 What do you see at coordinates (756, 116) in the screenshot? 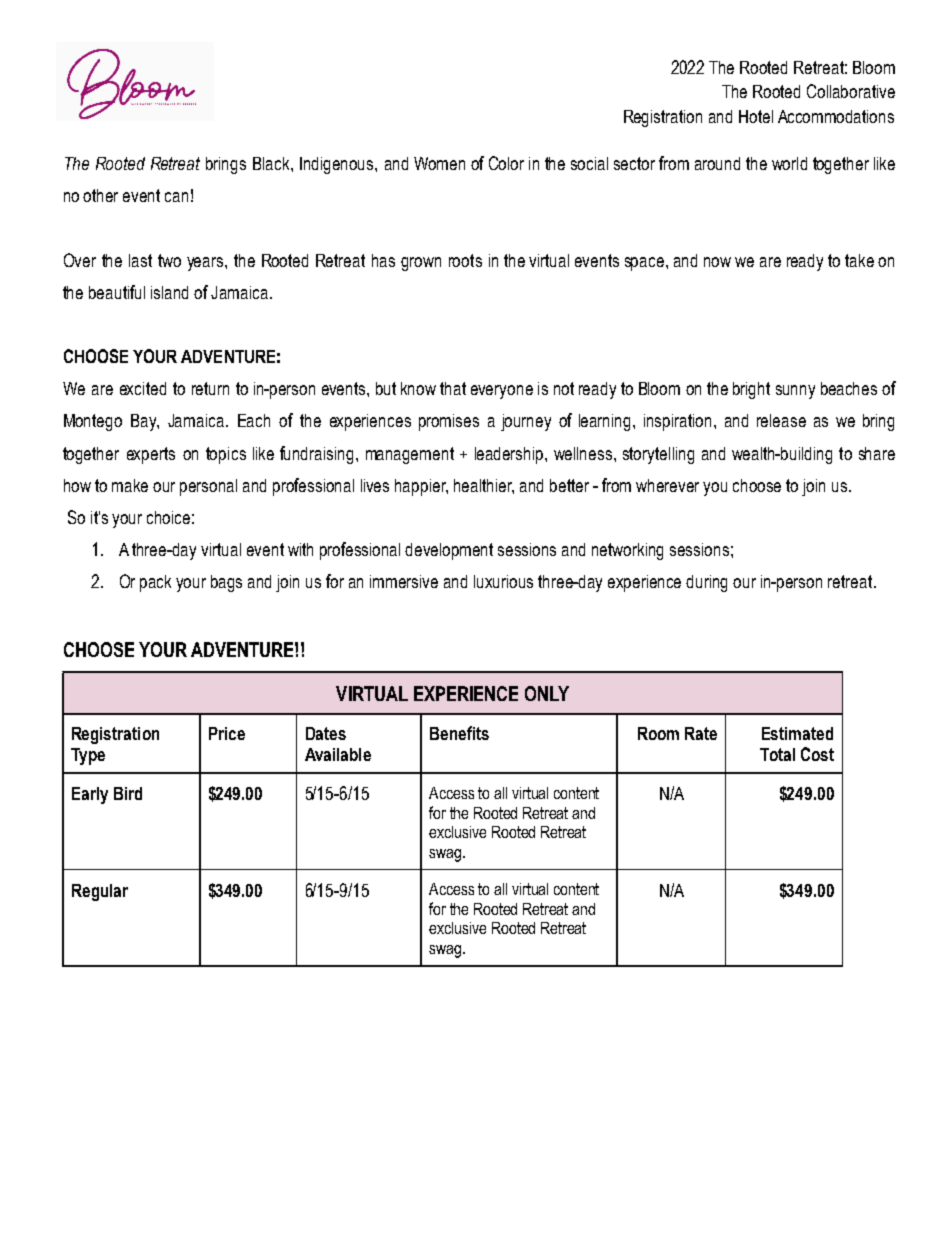
I see `Hotel` at bounding box center [756, 116].
